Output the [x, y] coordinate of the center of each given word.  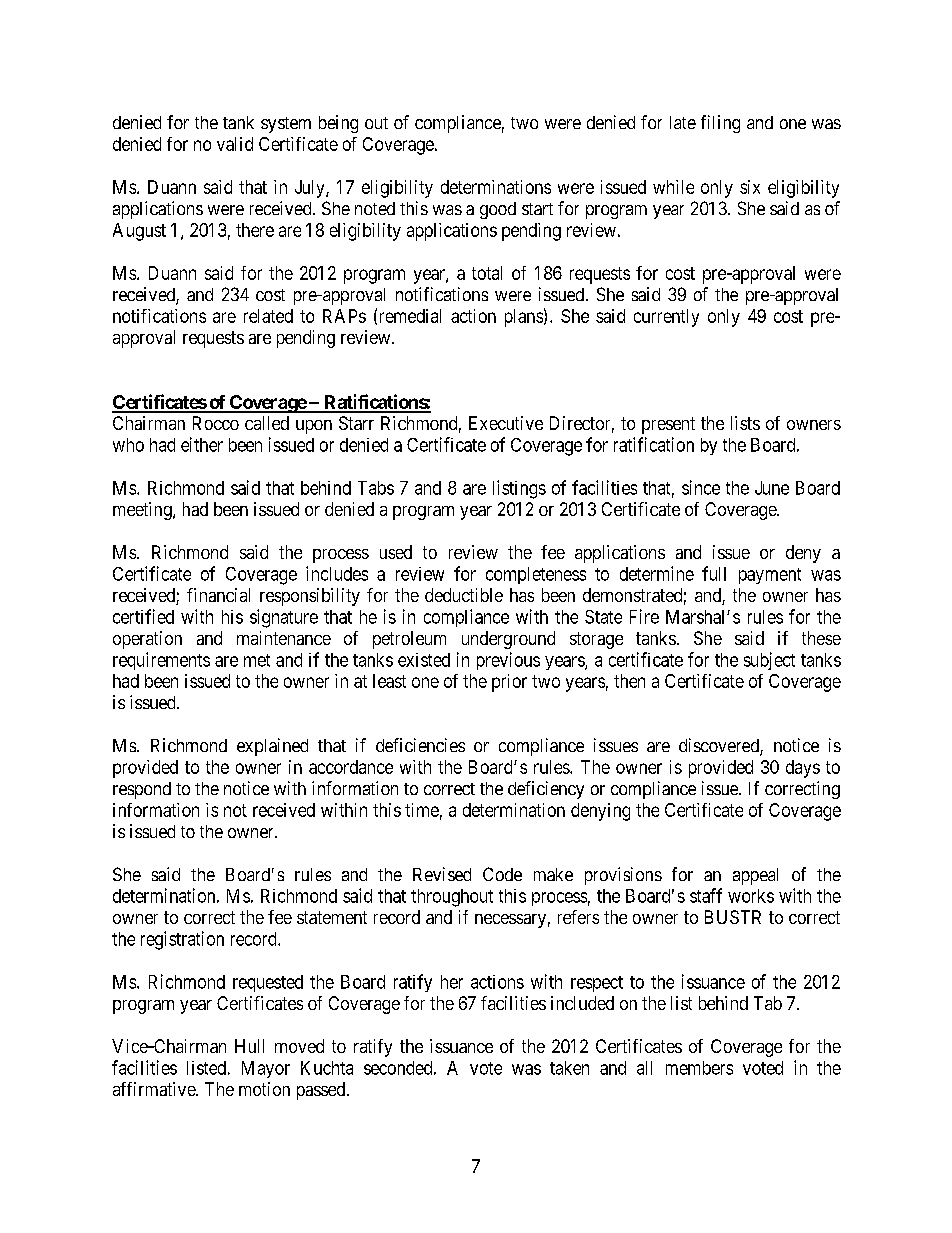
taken [569, 1068]
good [498, 210]
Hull [249, 1046]
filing [720, 124]
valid [235, 144]
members [699, 1068]
